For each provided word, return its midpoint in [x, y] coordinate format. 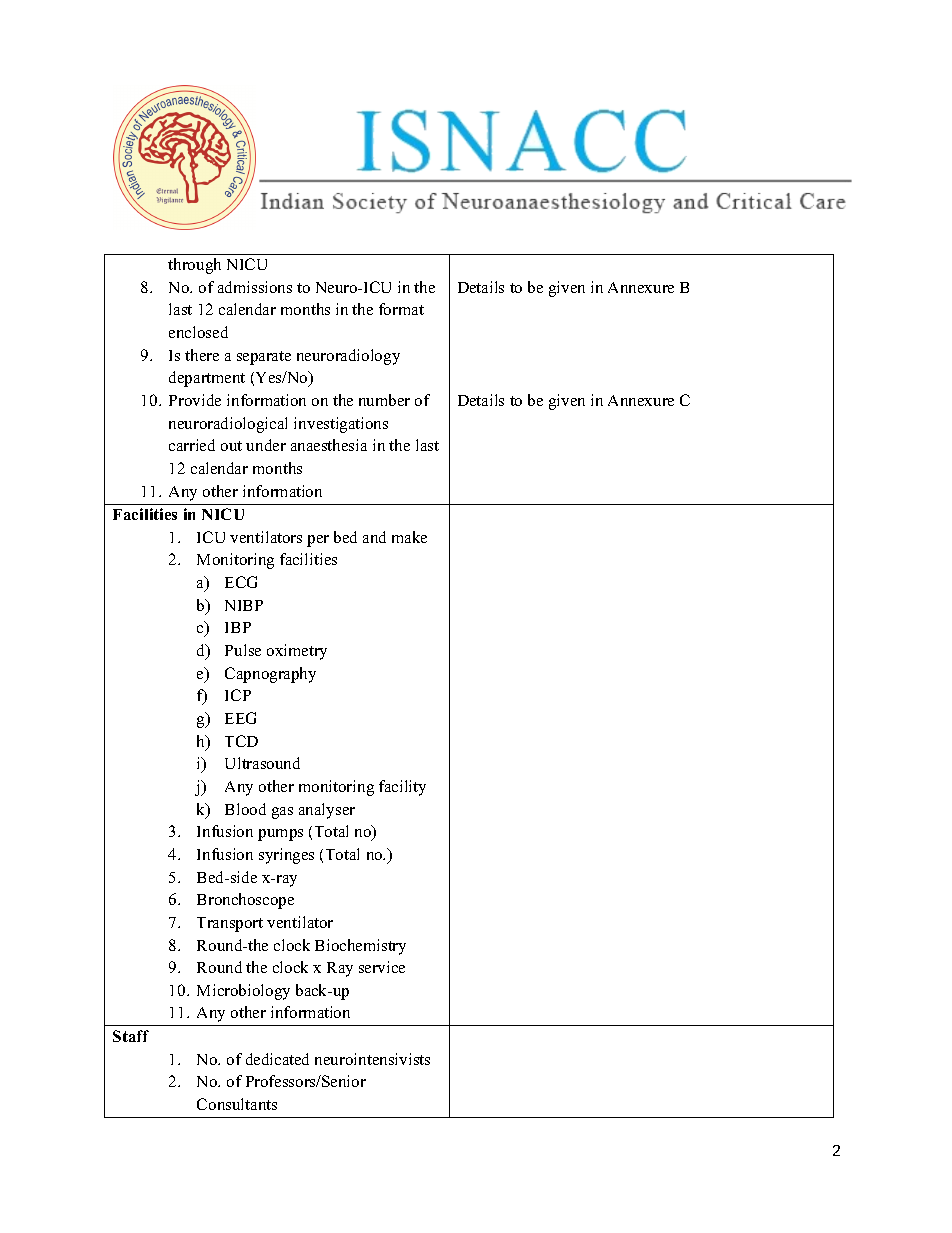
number [384, 400]
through [194, 266]
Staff [131, 1036]
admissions [255, 287]
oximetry [297, 652]
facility [402, 788]
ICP [238, 695]
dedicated [277, 1059]
